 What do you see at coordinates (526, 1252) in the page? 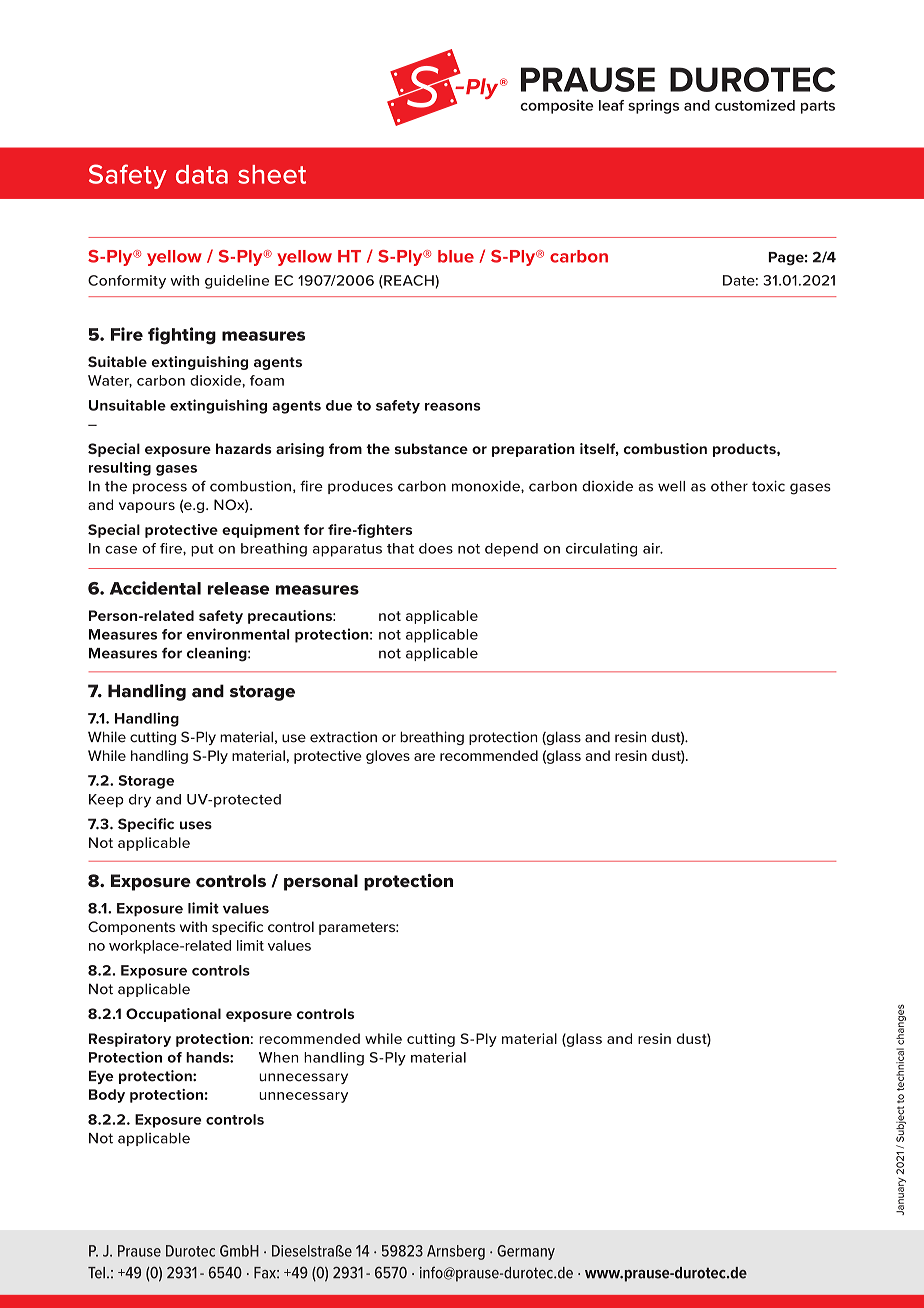
I see `Germany` at bounding box center [526, 1252].
